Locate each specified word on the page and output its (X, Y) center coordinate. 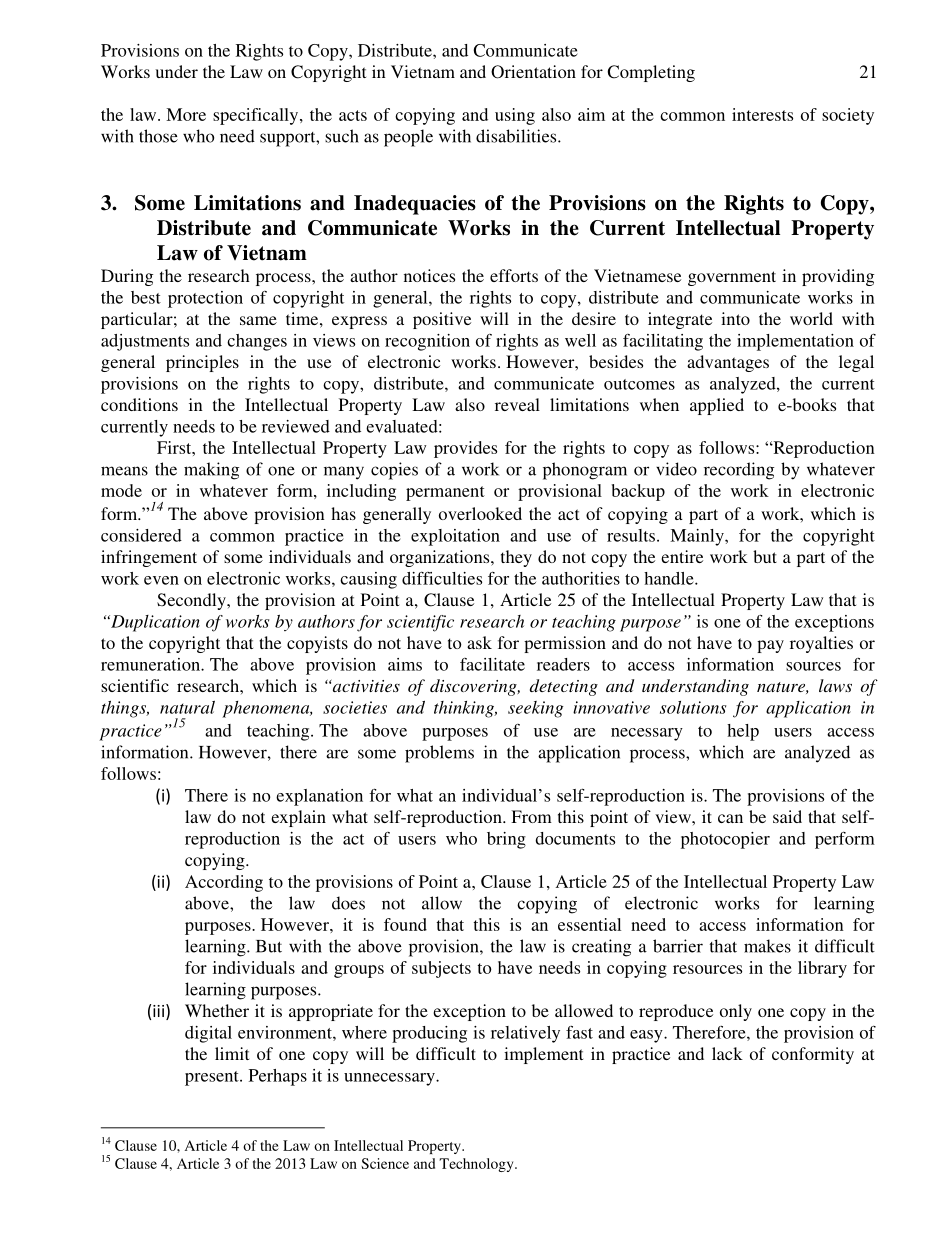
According (224, 883)
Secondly (192, 601)
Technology (477, 1165)
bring (506, 840)
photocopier (725, 840)
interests (762, 114)
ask (479, 642)
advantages (728, 363)
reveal (517, 404)
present (213, 1078)
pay (770, 646)
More (186, 114)
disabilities (517, 136)
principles (202, 363)
